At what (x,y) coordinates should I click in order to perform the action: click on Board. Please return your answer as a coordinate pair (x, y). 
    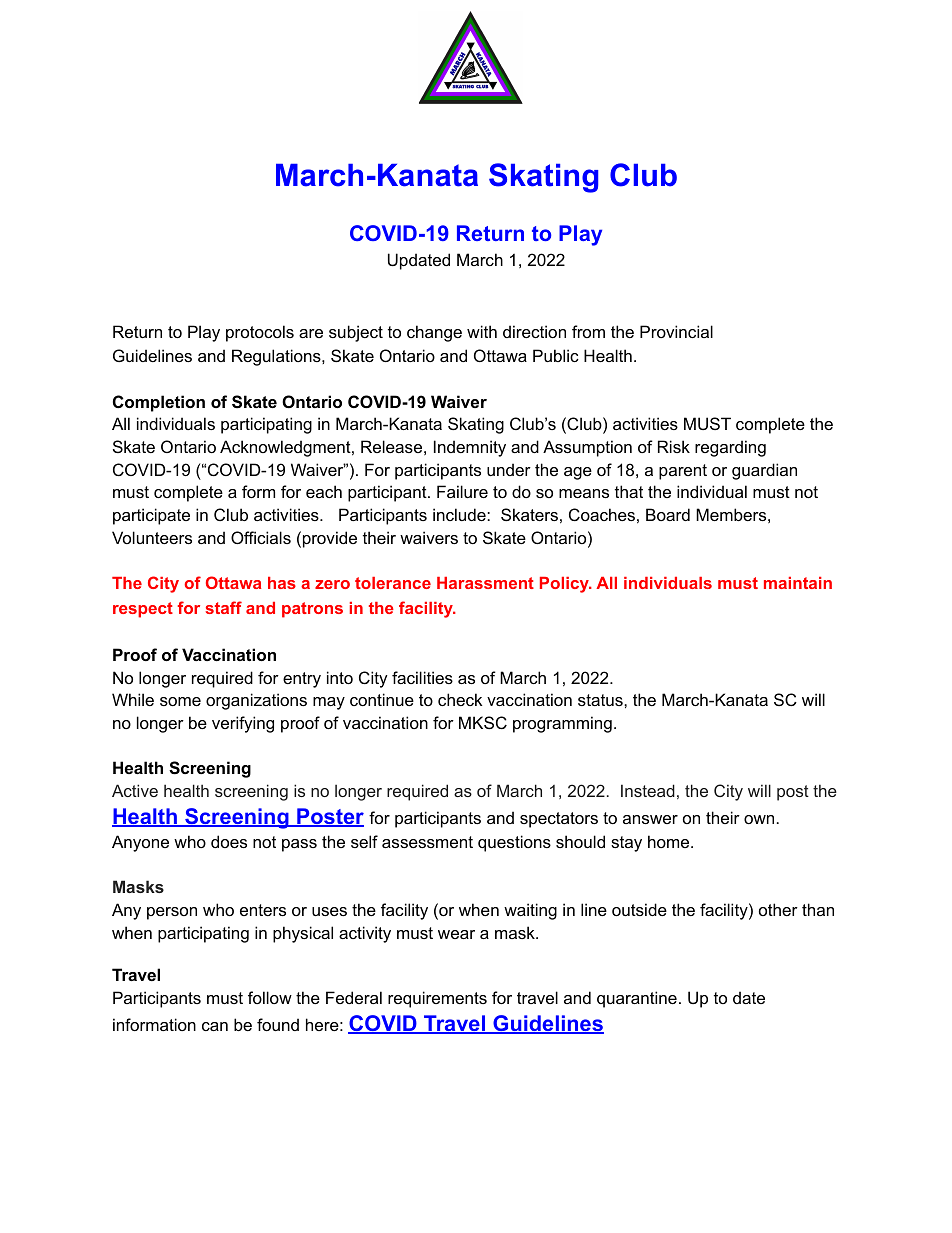
    Looking at the image, I should click on (668, 514).
